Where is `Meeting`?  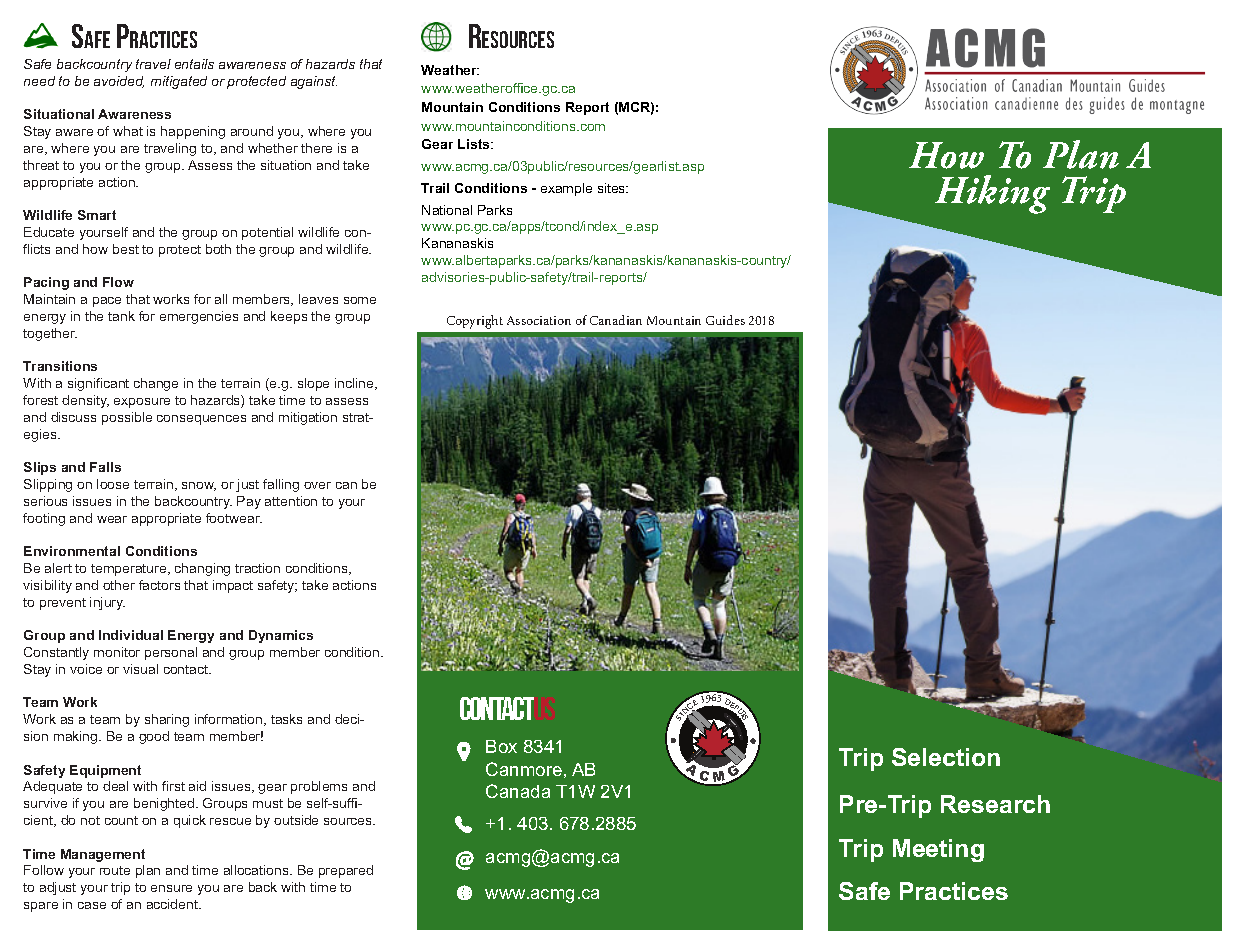
Meeting is located at coordinates (938, 850).
